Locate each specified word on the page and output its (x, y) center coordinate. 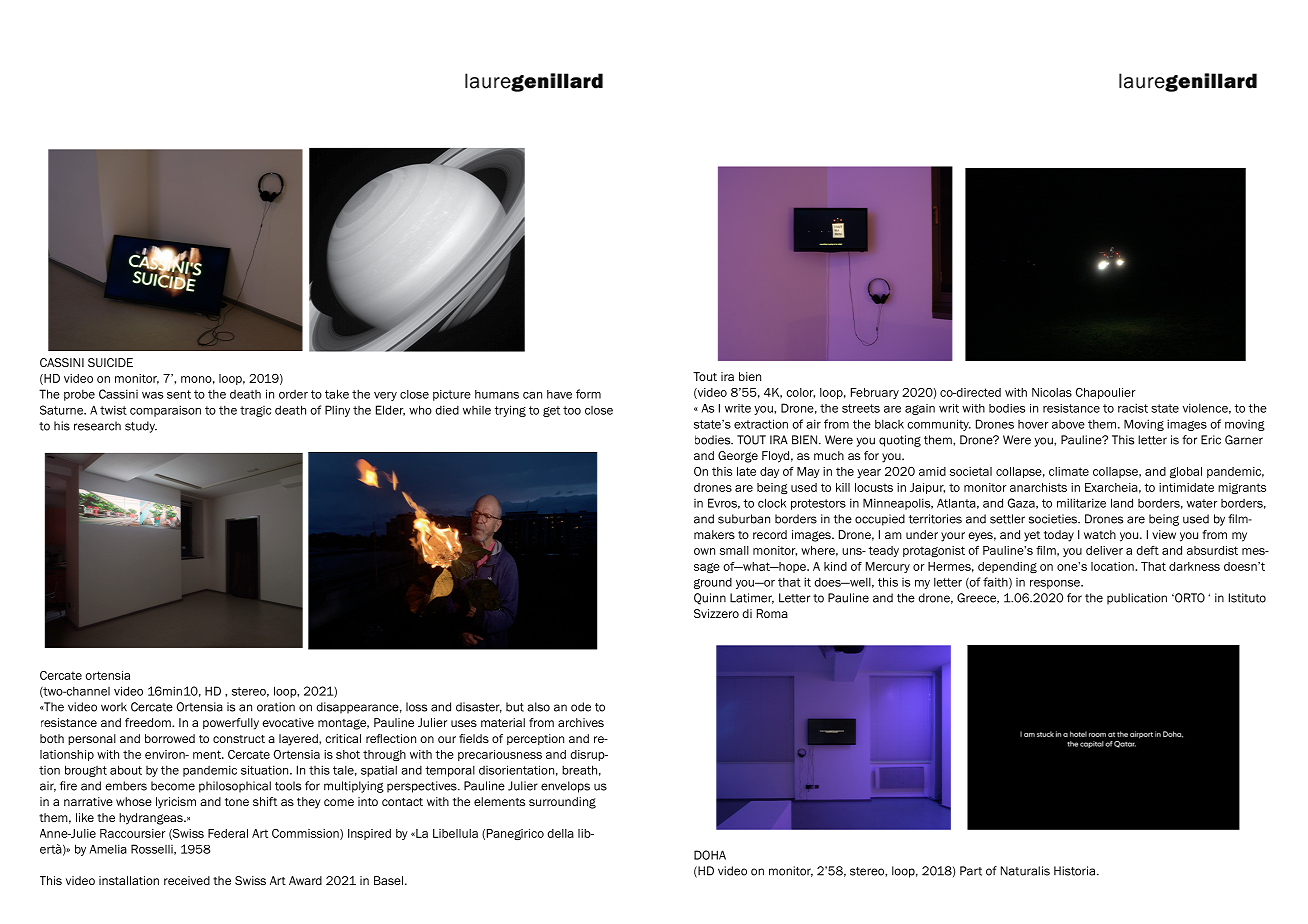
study (141, 427)
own (704, 551)
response (1056, 584)
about (126, 770)
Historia (1076, 871)
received (187, 880)
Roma (772, 613)
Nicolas (1052, 392)
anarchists (1038, 487)
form (588, 394)
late (746, 471)
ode (581, 707)
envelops (565, 787)
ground (713, 583)
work (114, 707)
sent (179, 394)
